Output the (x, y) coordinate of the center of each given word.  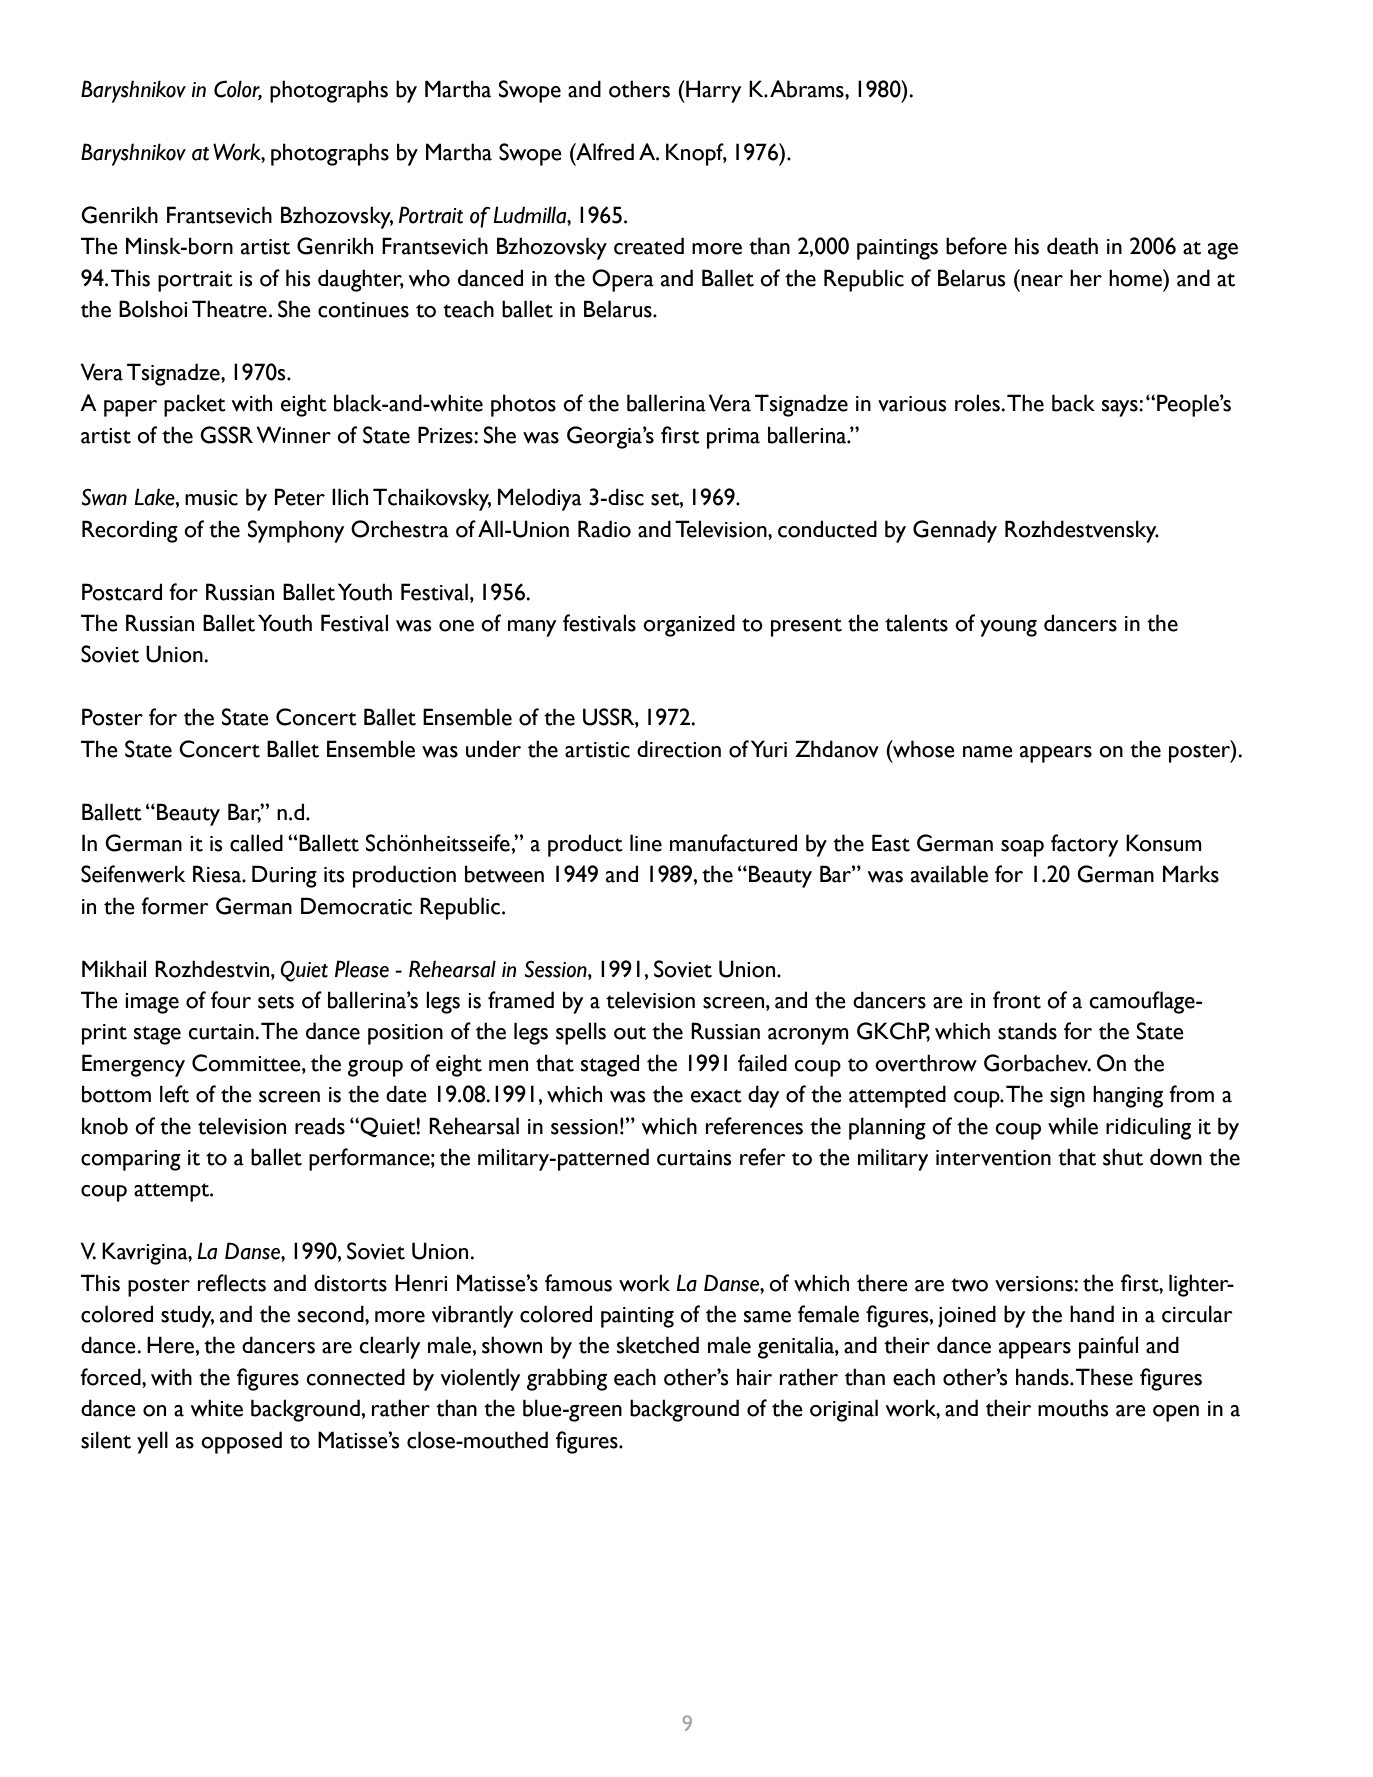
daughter (361, 280)
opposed (241, 1442)
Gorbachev (1037, 1063)
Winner (294, 435)
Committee (247, 1063)
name (988, 752)
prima (733, 438)
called (256, 843)
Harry (712, 91)
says (1121, 408)
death (1072, 246)
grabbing (567, 1379)
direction (679, 749)
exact (716, 1096)
